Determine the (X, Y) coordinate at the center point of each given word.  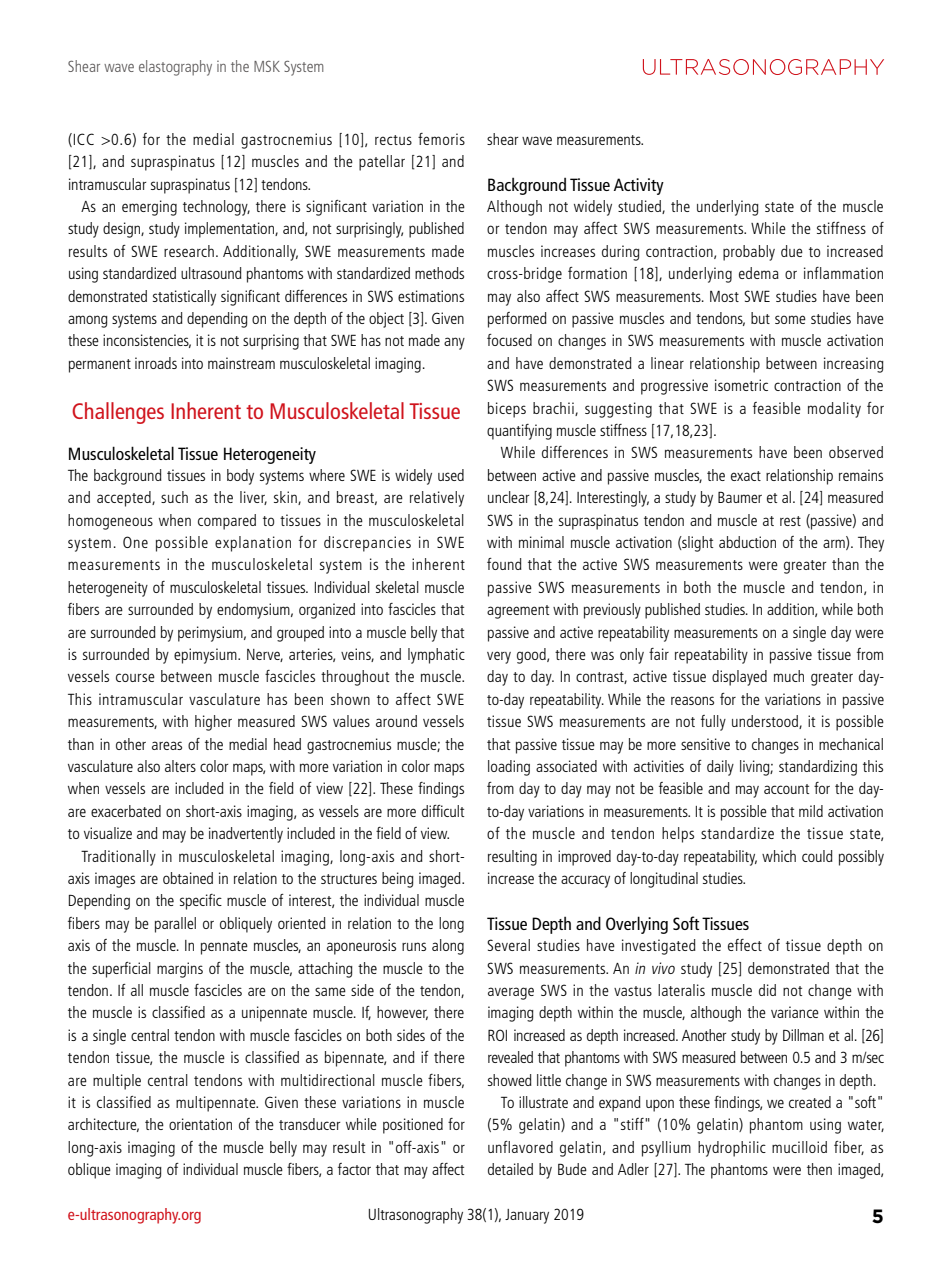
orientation (200, 1124)
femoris (441, 139)
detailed (510, 1169)
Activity (639, 186)
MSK (267, 66)
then (819, 1169)
